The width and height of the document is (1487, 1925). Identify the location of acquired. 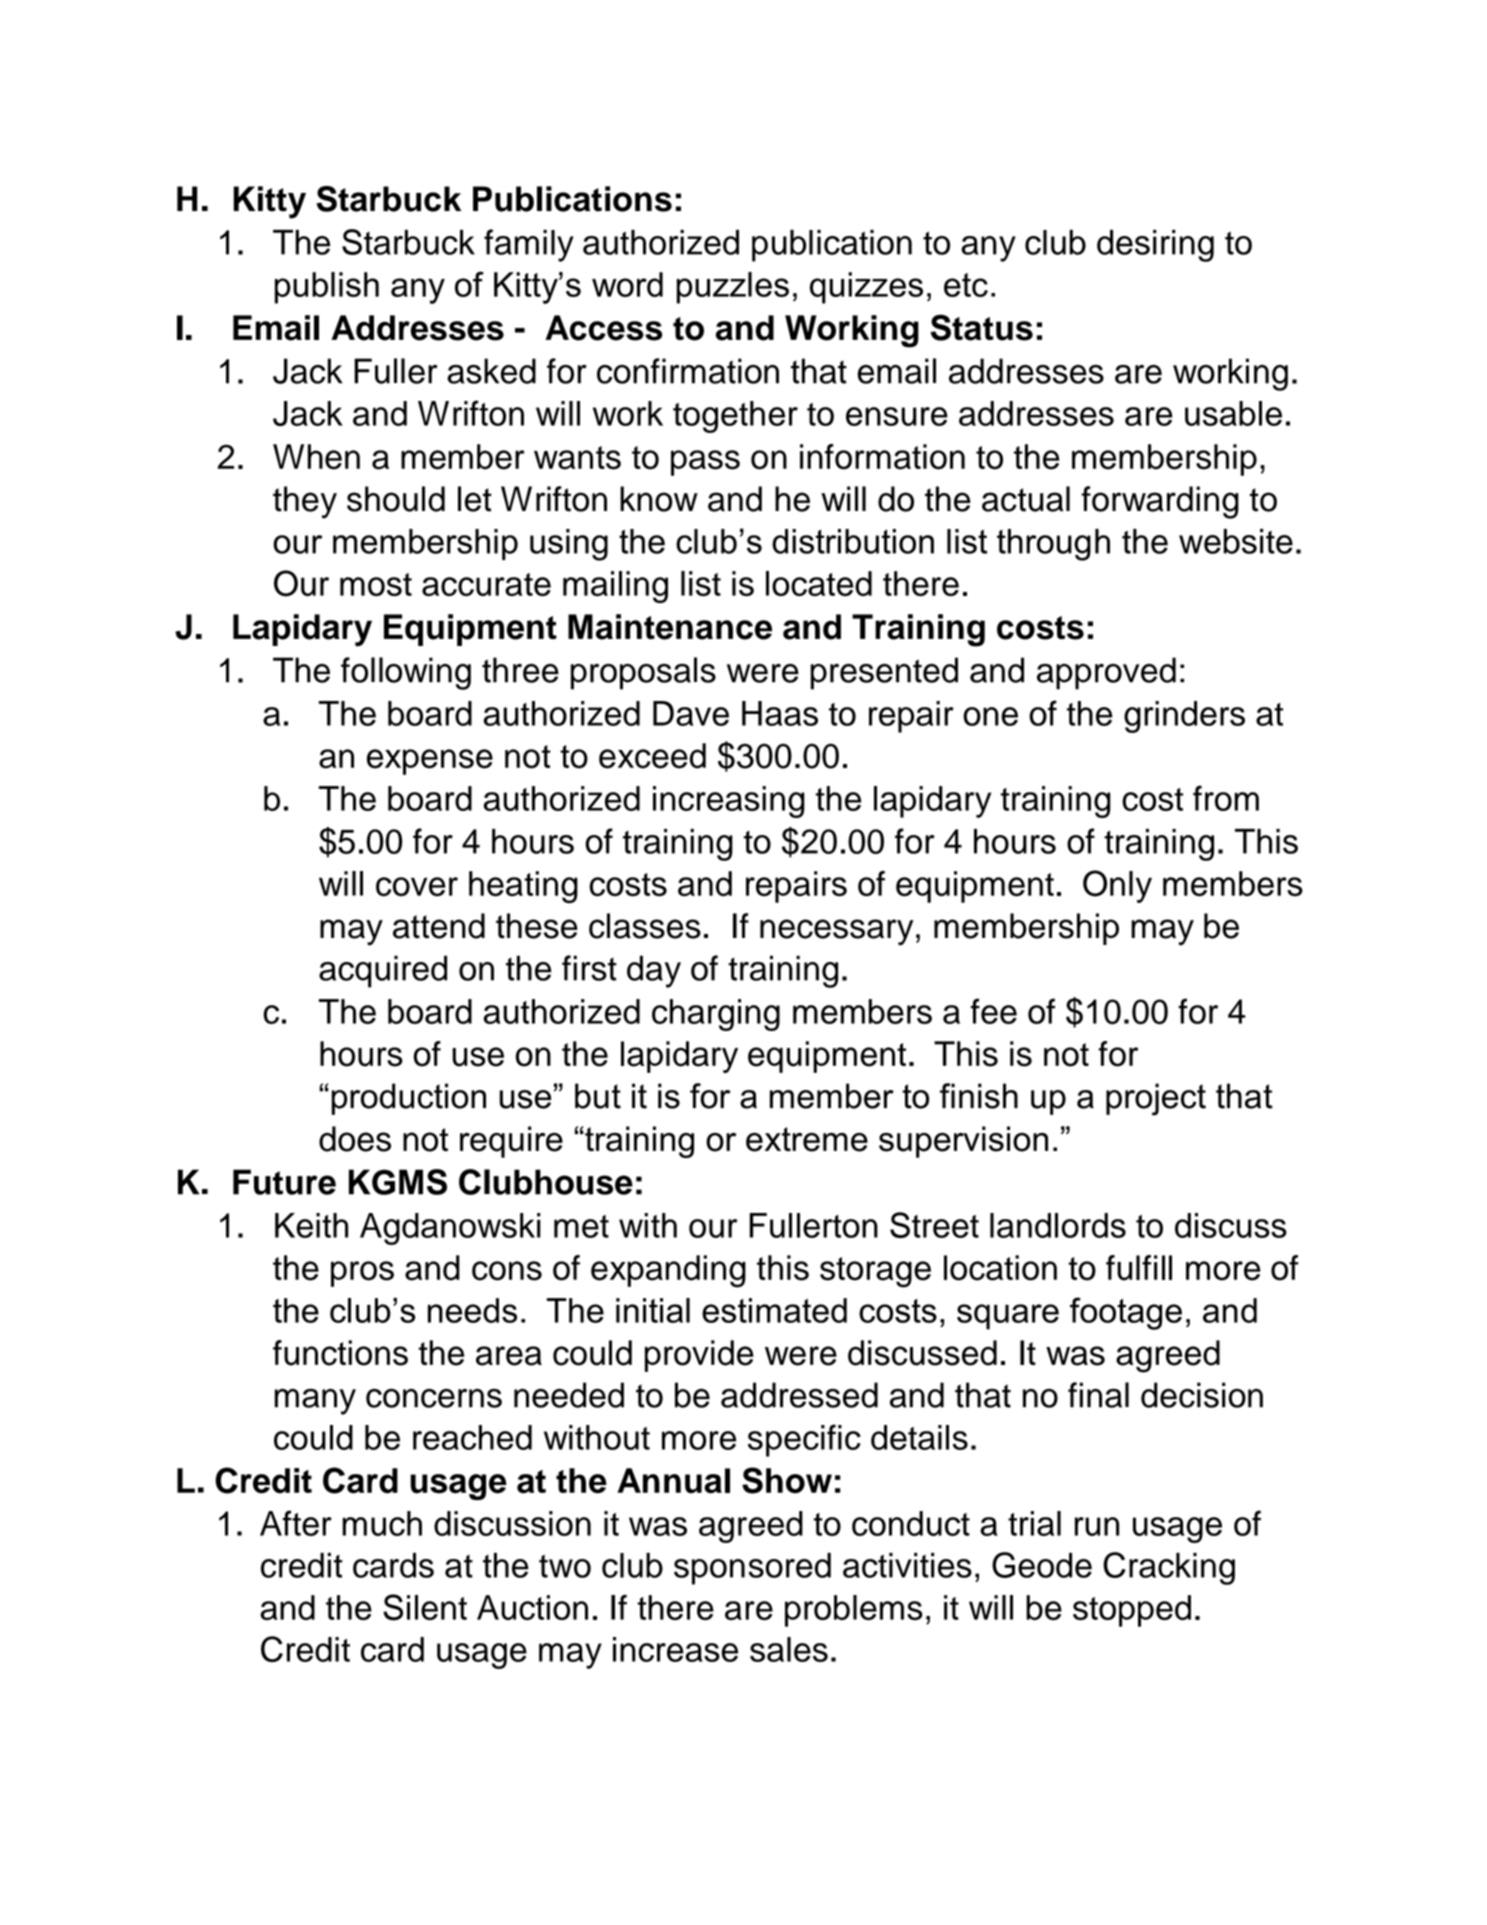
(383, 971).
